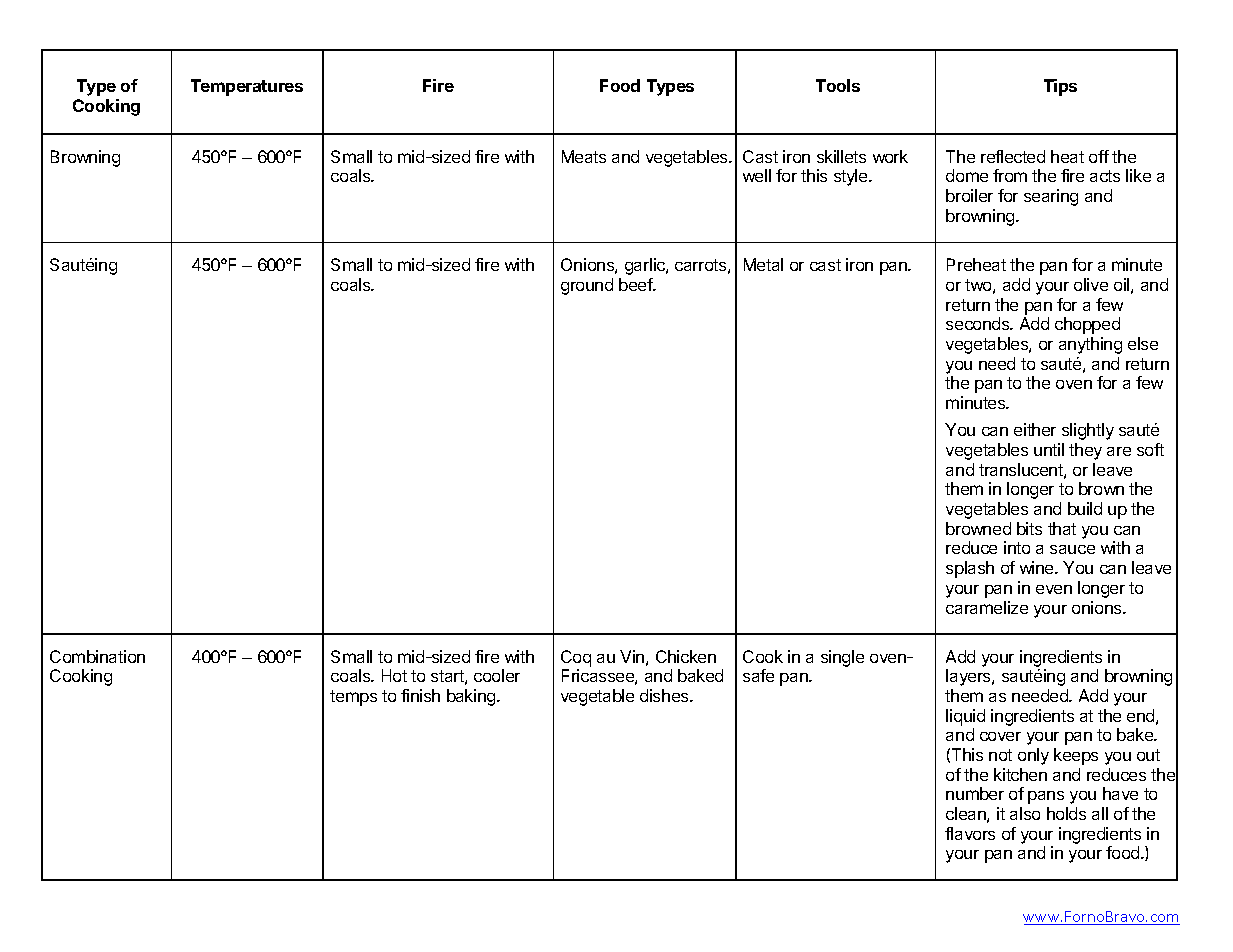 Image resolution: width=1233 pixels, height=952 pixels. What do you see at coordinates (247, 87) in the page?
I see `Temperatures` at bounding box center [247, 87].
